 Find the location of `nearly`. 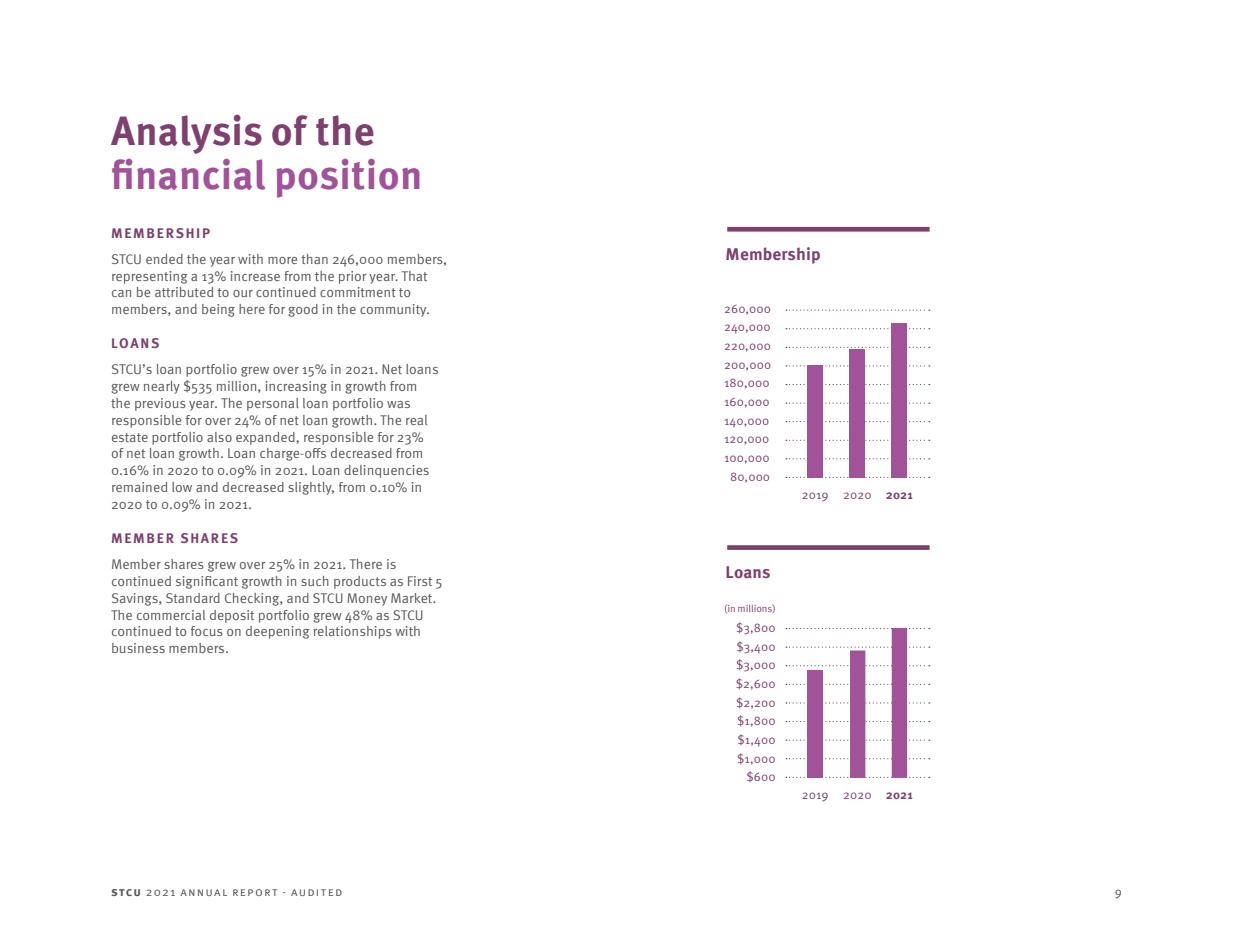

nearly is located at coordinates (162, 387).
